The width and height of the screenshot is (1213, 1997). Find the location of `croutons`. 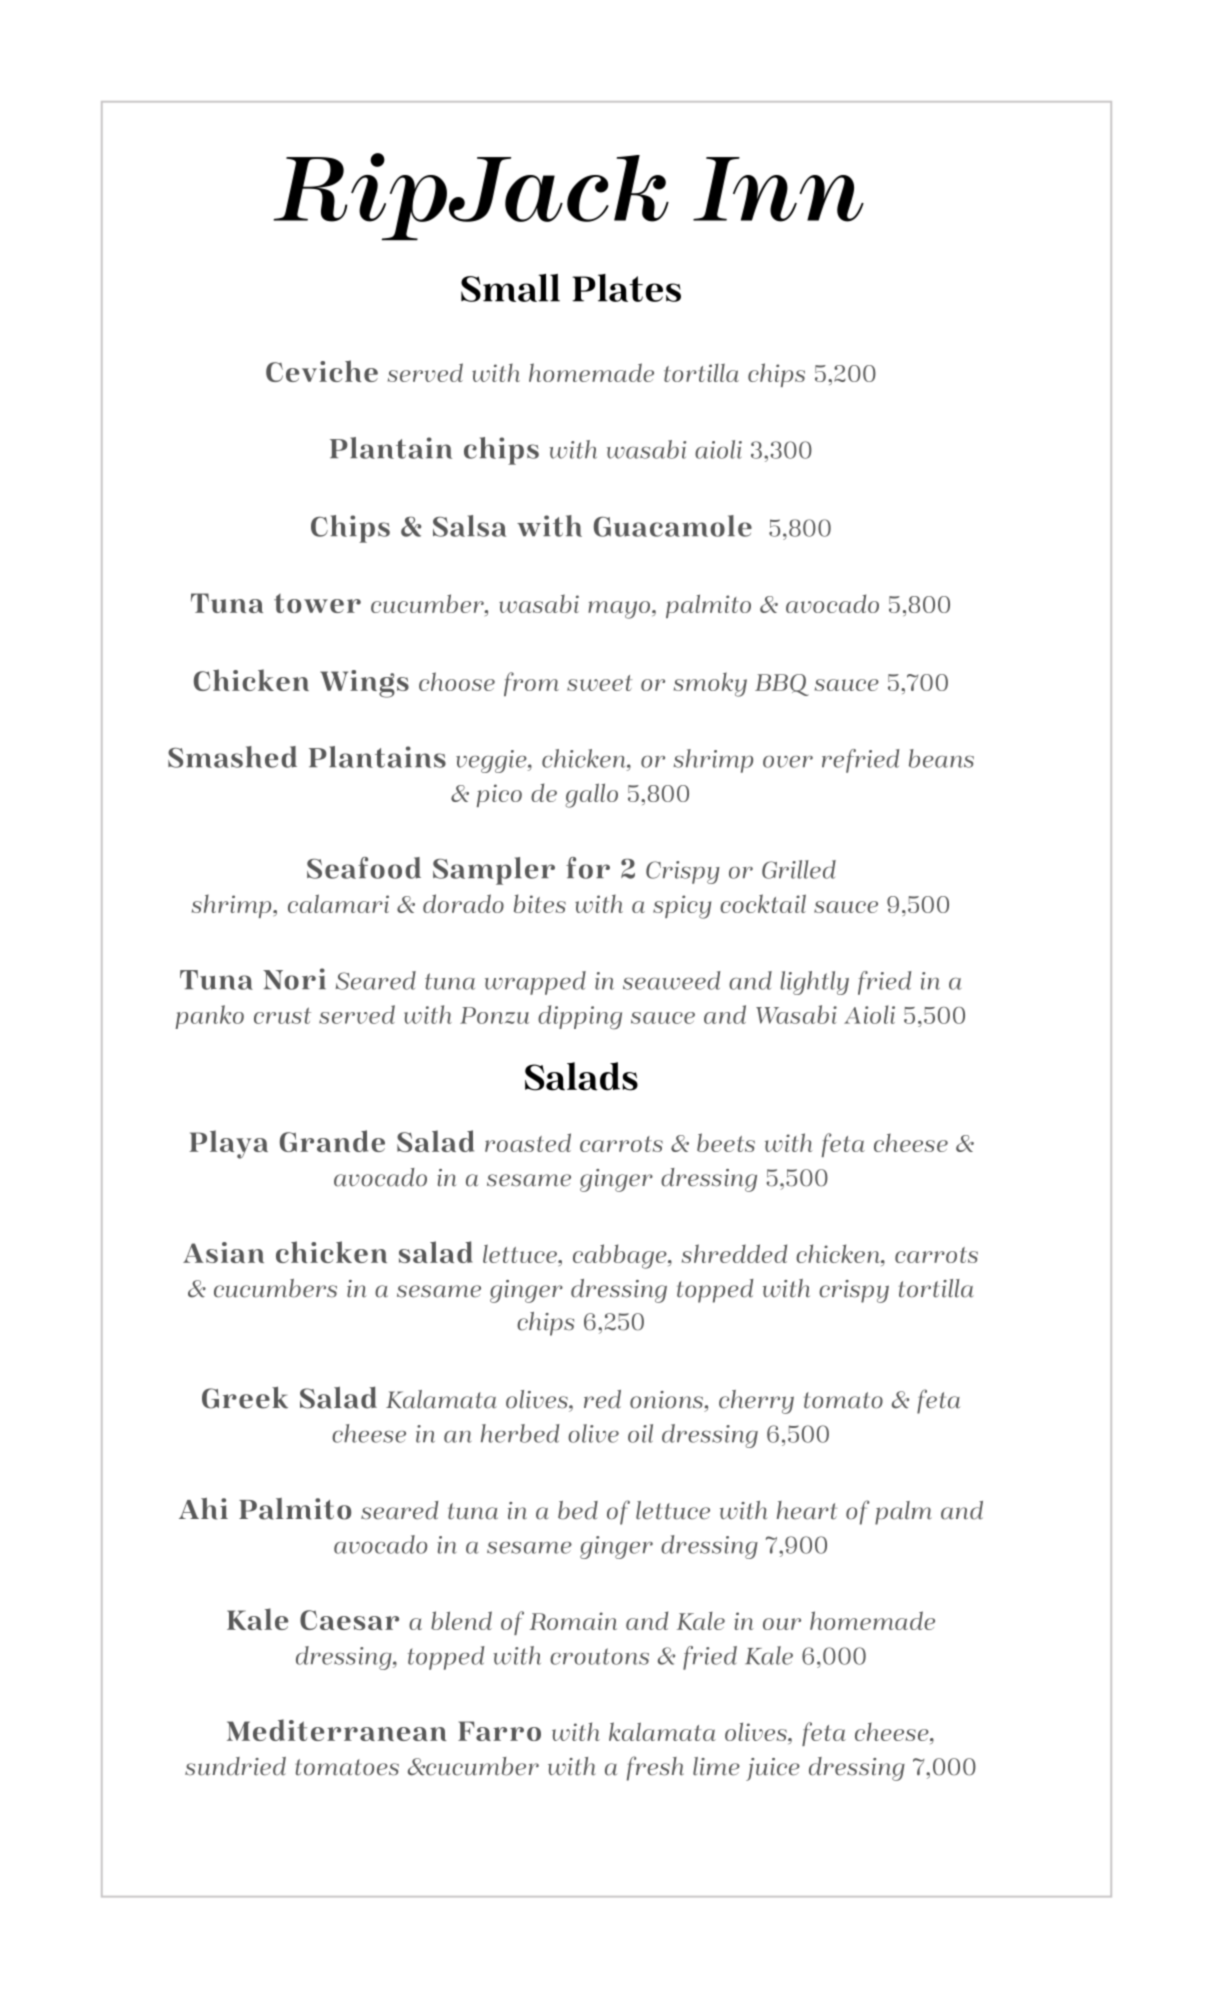

croutons is located at coordinates (599, 1656).
